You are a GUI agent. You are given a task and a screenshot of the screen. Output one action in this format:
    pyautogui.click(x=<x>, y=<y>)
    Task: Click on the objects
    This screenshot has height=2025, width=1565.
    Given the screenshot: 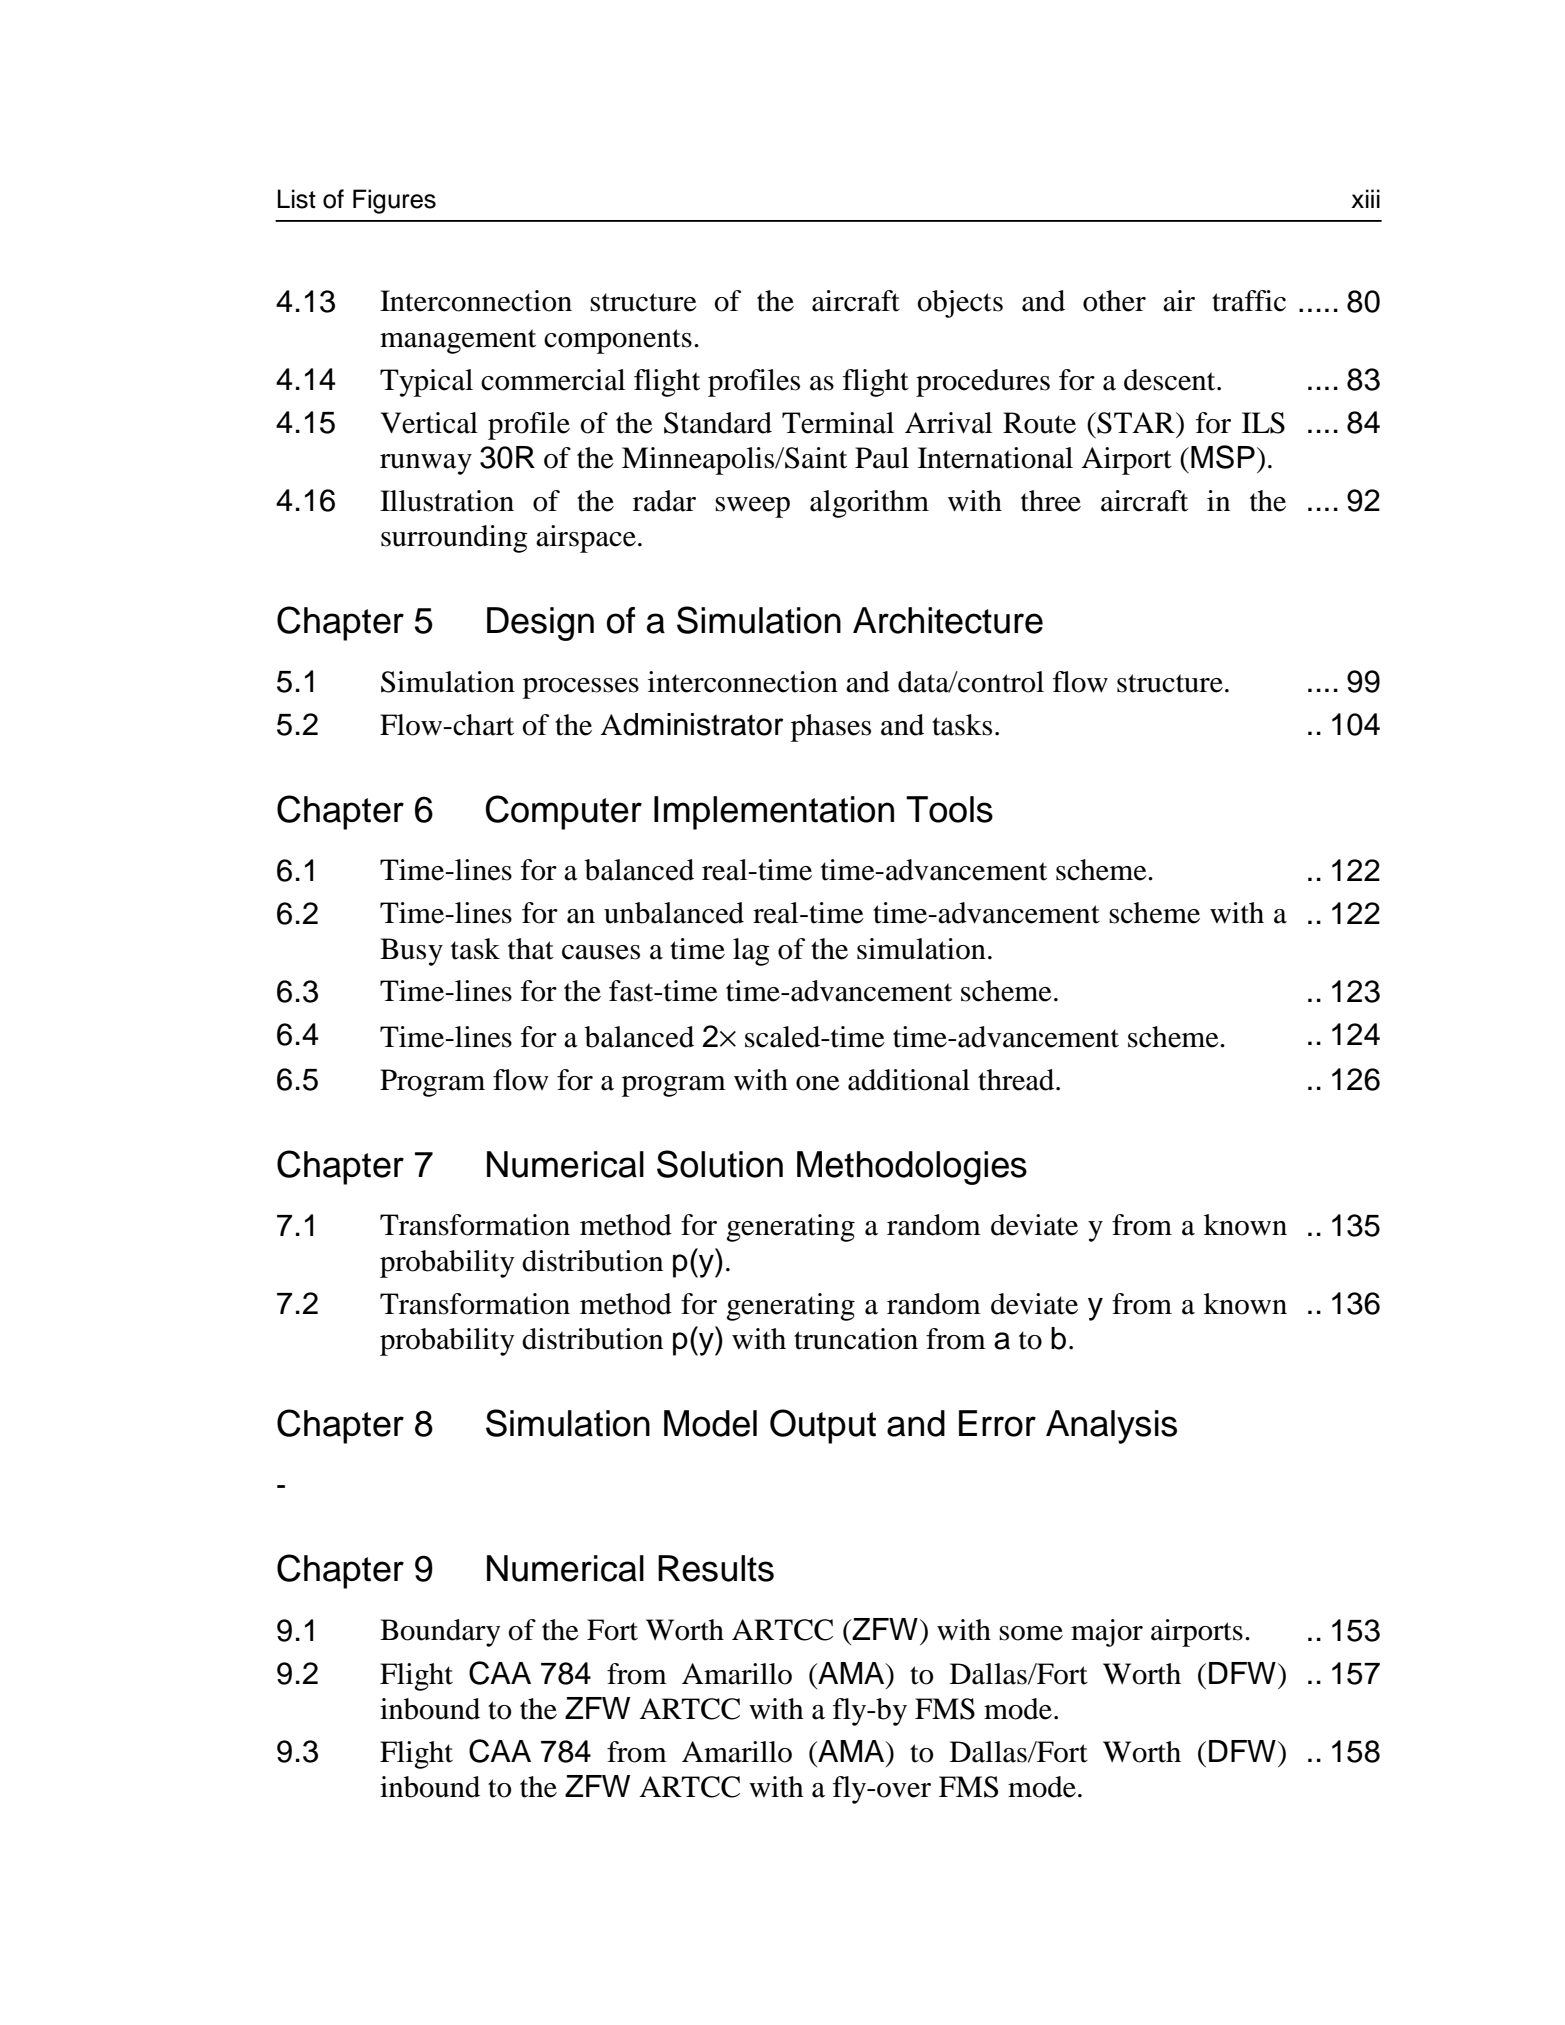 What is the action you would take?
    pyautogui.click(x=960, y=304)
